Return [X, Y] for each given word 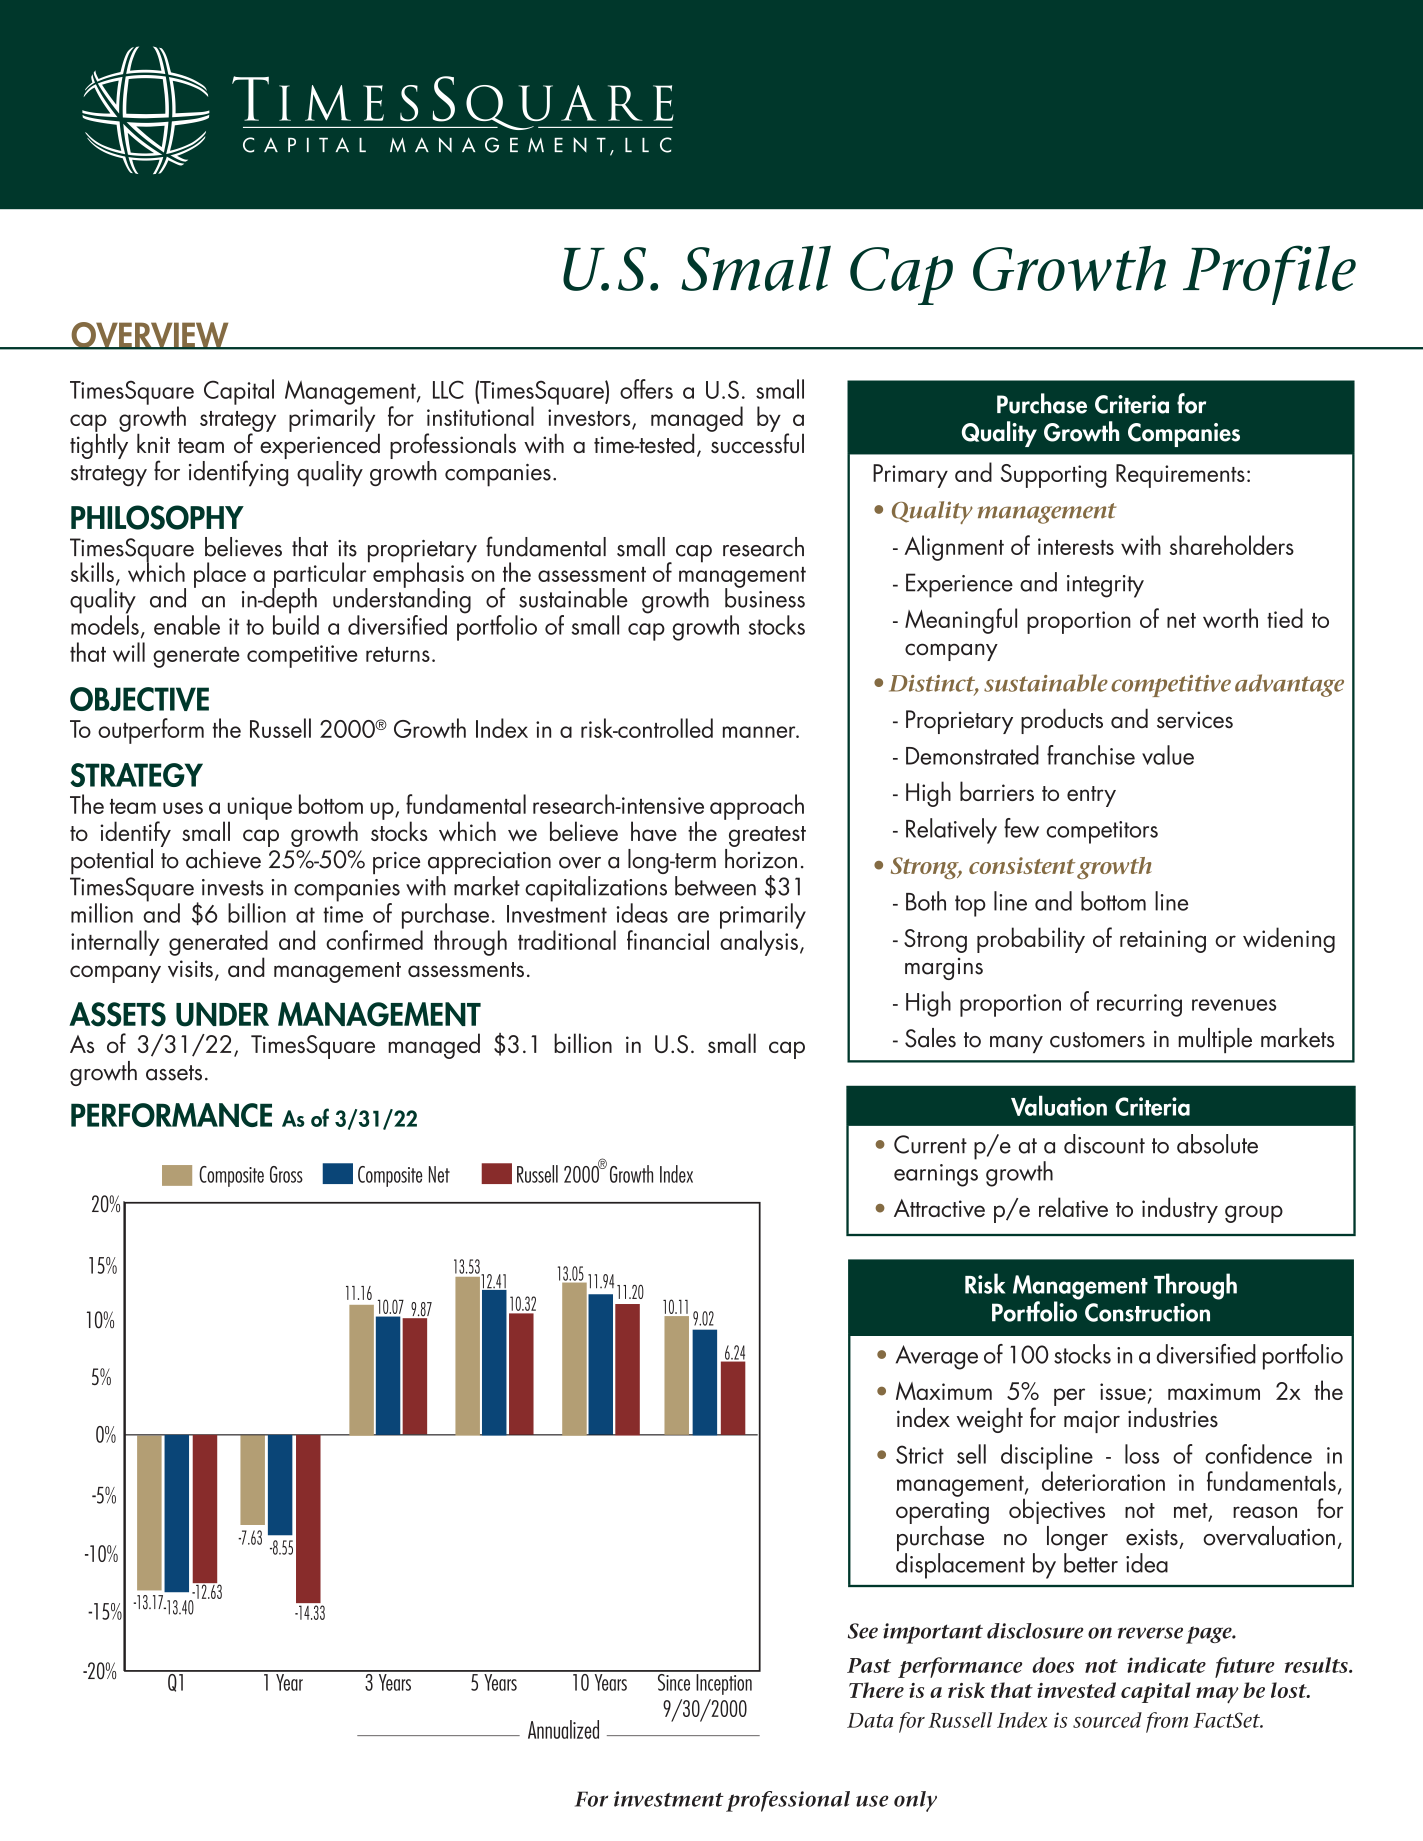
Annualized [563, 1729]
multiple [1215, 1040]
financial [668, 940]
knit [153, 443]
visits [190, 968]
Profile [1269, 275]
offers [646, 389]
